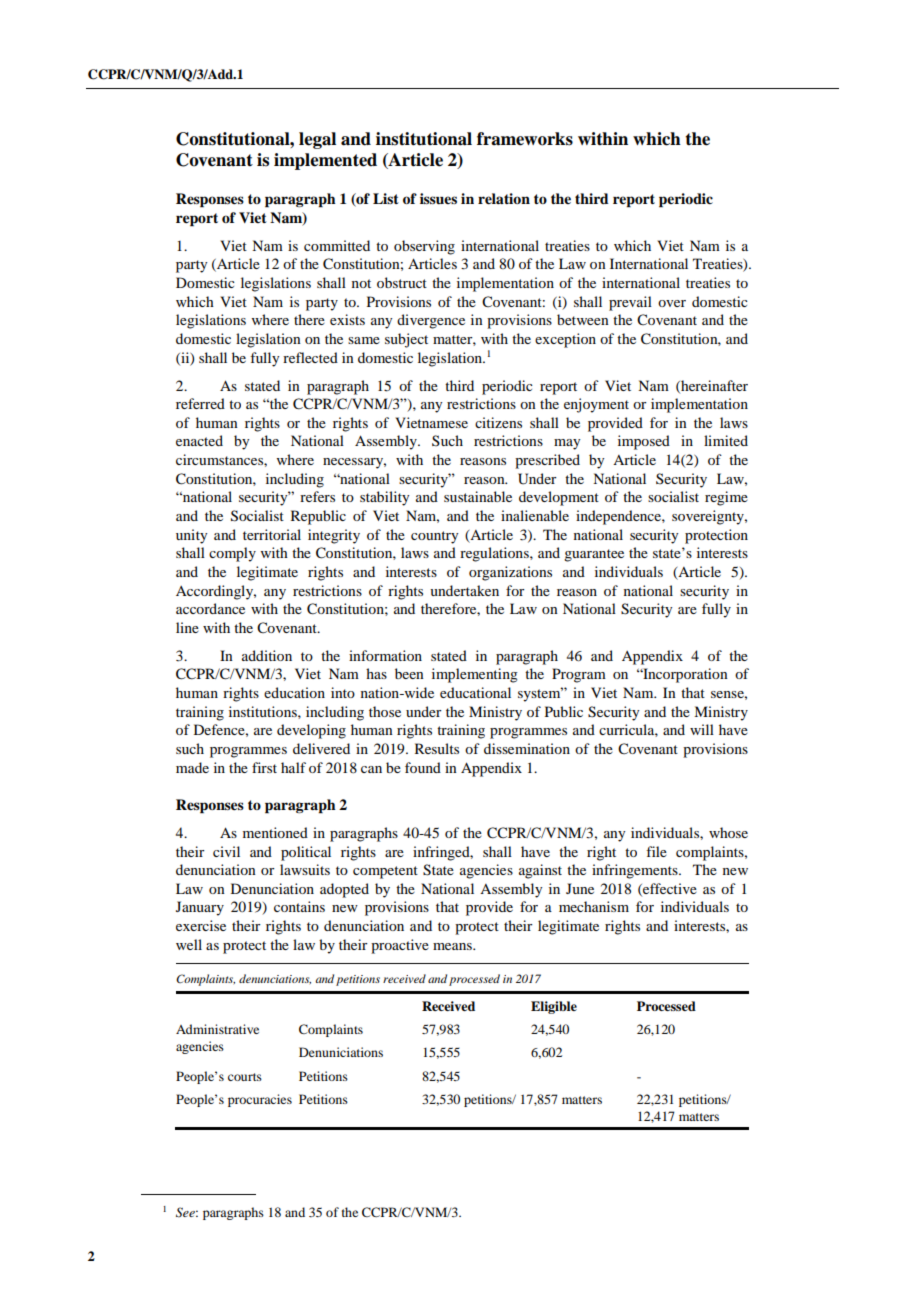  Describe the element at coordinates (702, 729) in the document. I see `will` at that location.
